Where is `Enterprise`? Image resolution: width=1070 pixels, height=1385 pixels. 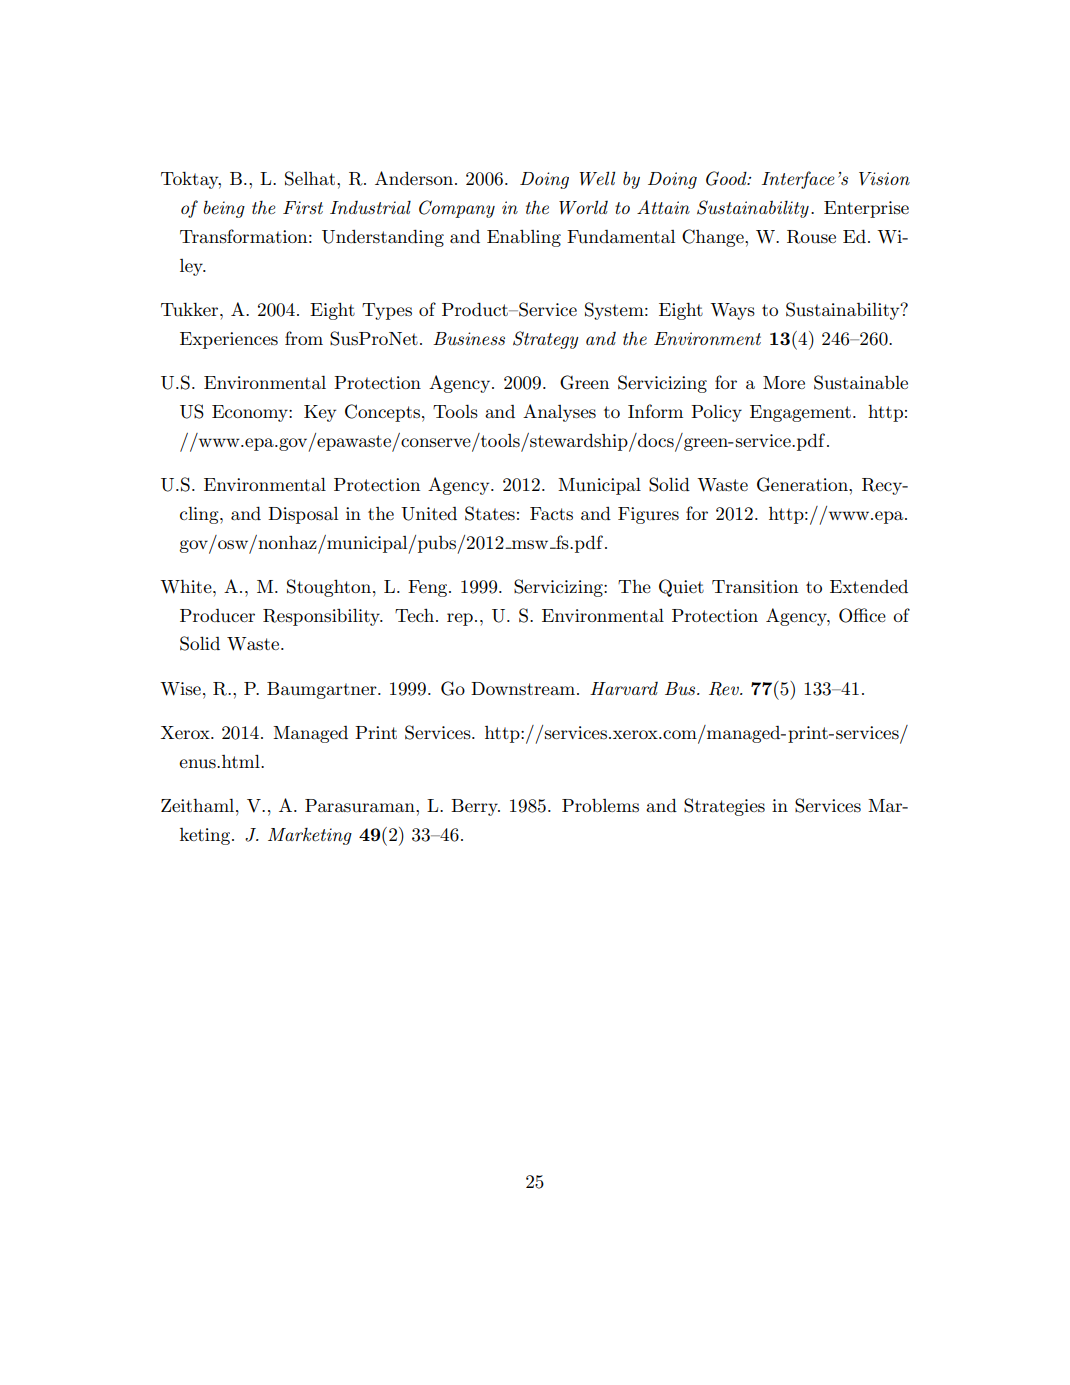 Enterprise is located at coordinates (866, 209).
